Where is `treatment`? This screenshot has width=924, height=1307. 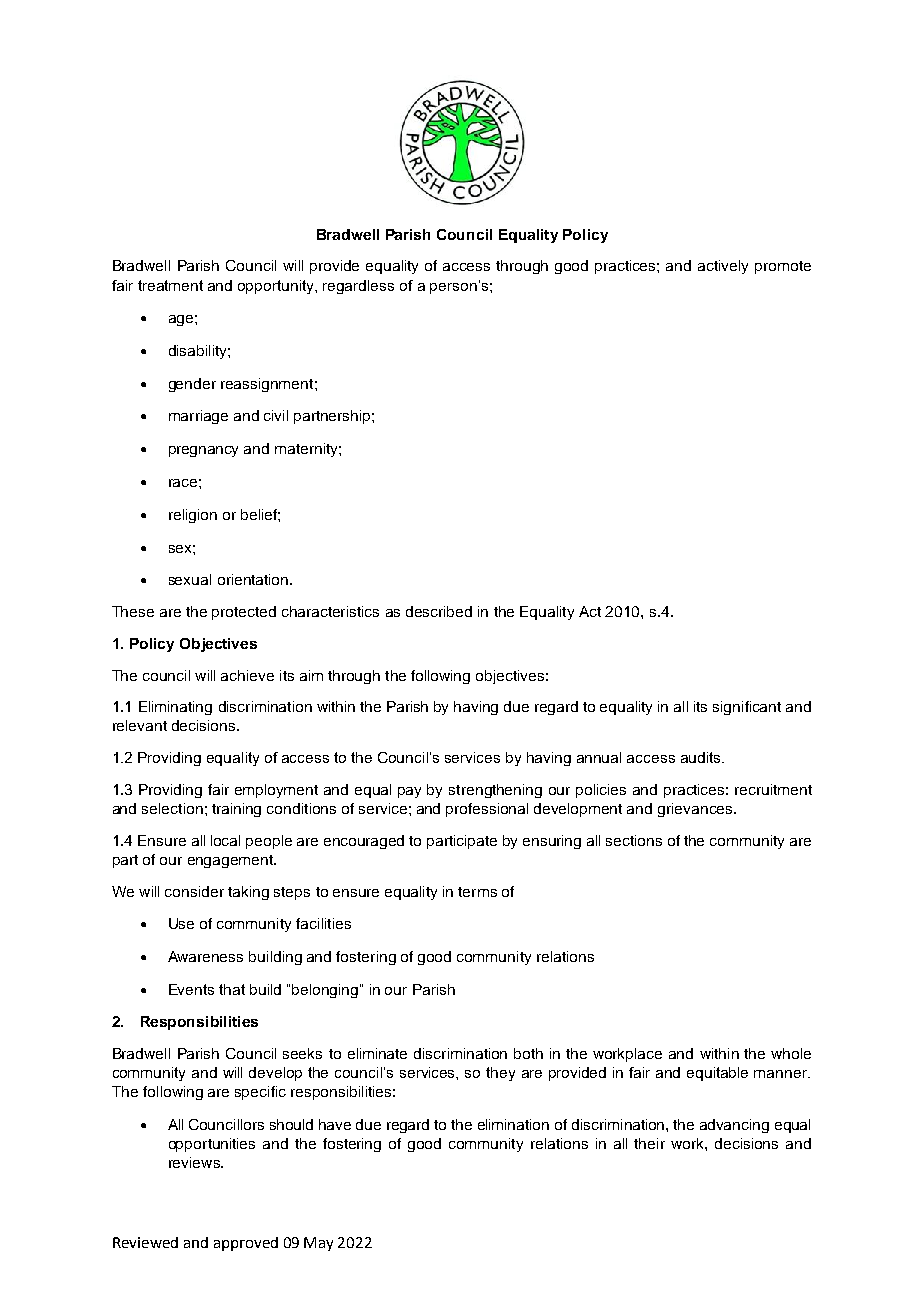 treatment is located at coordinates (170, 285).
